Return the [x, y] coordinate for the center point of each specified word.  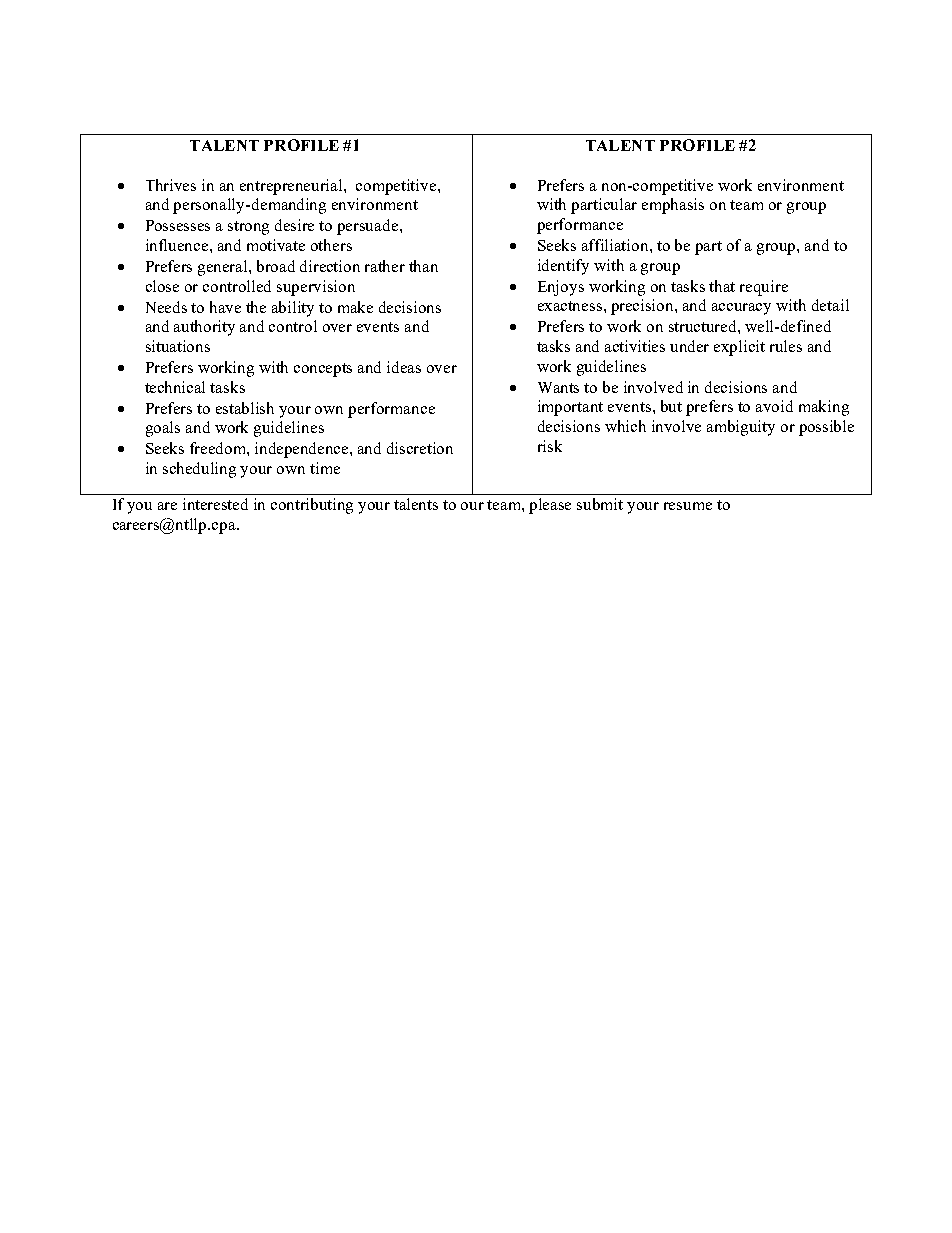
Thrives [171, 185]
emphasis [673, 206]
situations [178, 346]
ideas [404, 367]
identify [563, 267]
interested [215, 504]
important [570, 408]
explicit [739, 348]
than [423, 266]
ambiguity [741, 428]
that [722, 286]
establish [245, 408]
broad [276, 266]
